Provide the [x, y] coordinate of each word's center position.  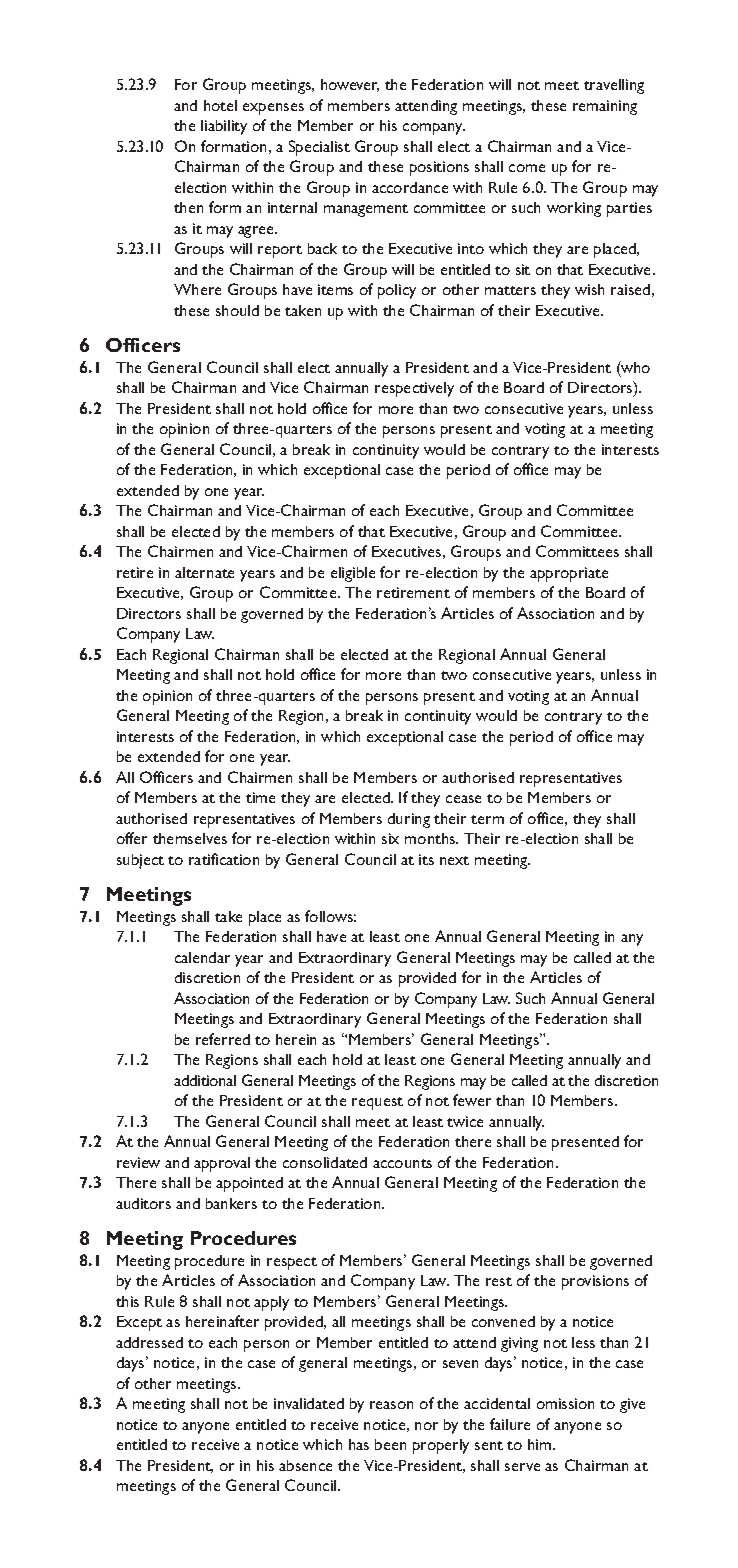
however [350, 85]
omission [565, 1403]
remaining [605, 107]
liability [224, 127]
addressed [149, 1342]
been [390, 1444]
